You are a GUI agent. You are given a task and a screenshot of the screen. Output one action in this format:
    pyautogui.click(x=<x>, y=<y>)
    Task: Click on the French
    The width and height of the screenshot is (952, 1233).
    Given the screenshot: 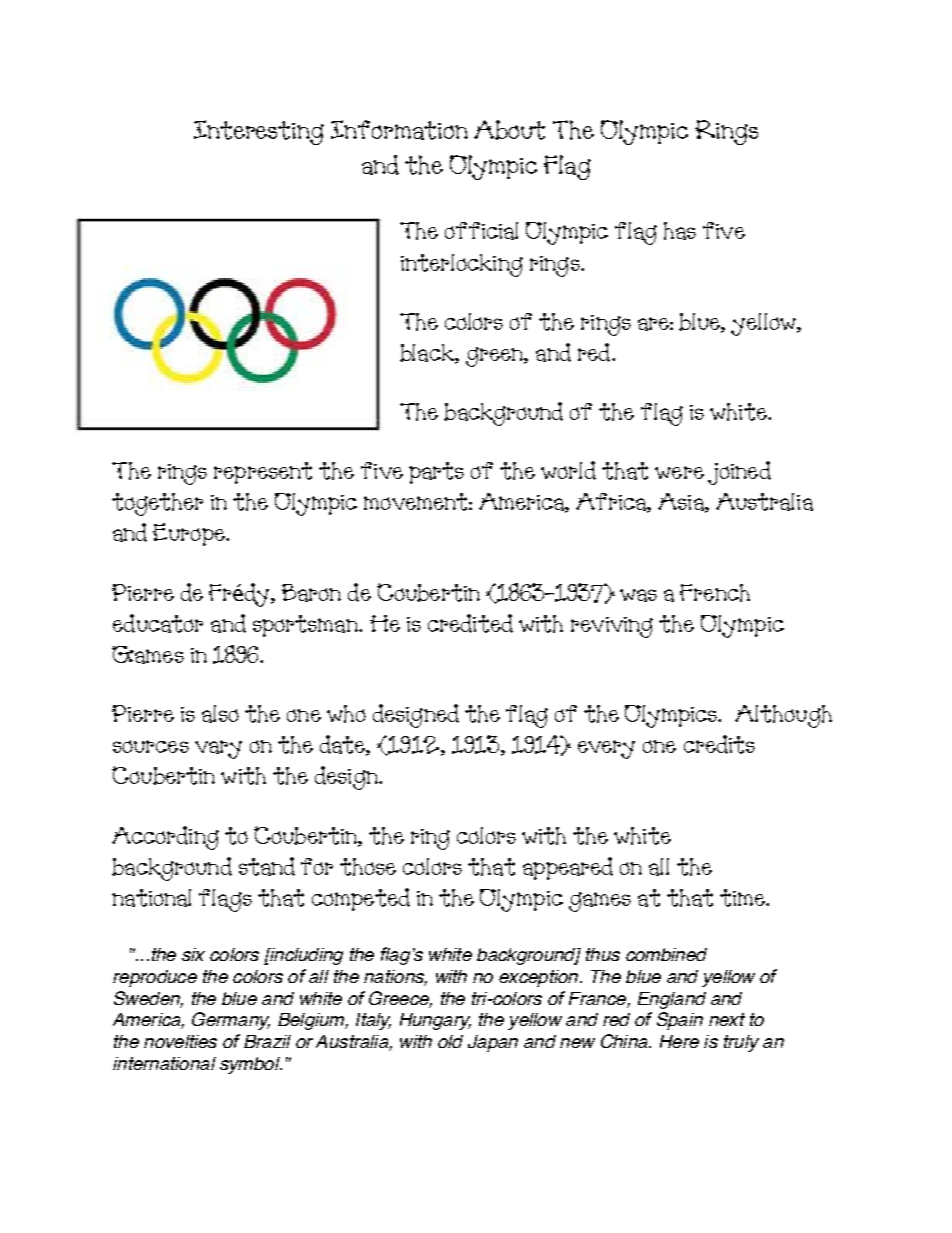 What is the action you would take?
    pyautogui.click(x=715, y=593)
